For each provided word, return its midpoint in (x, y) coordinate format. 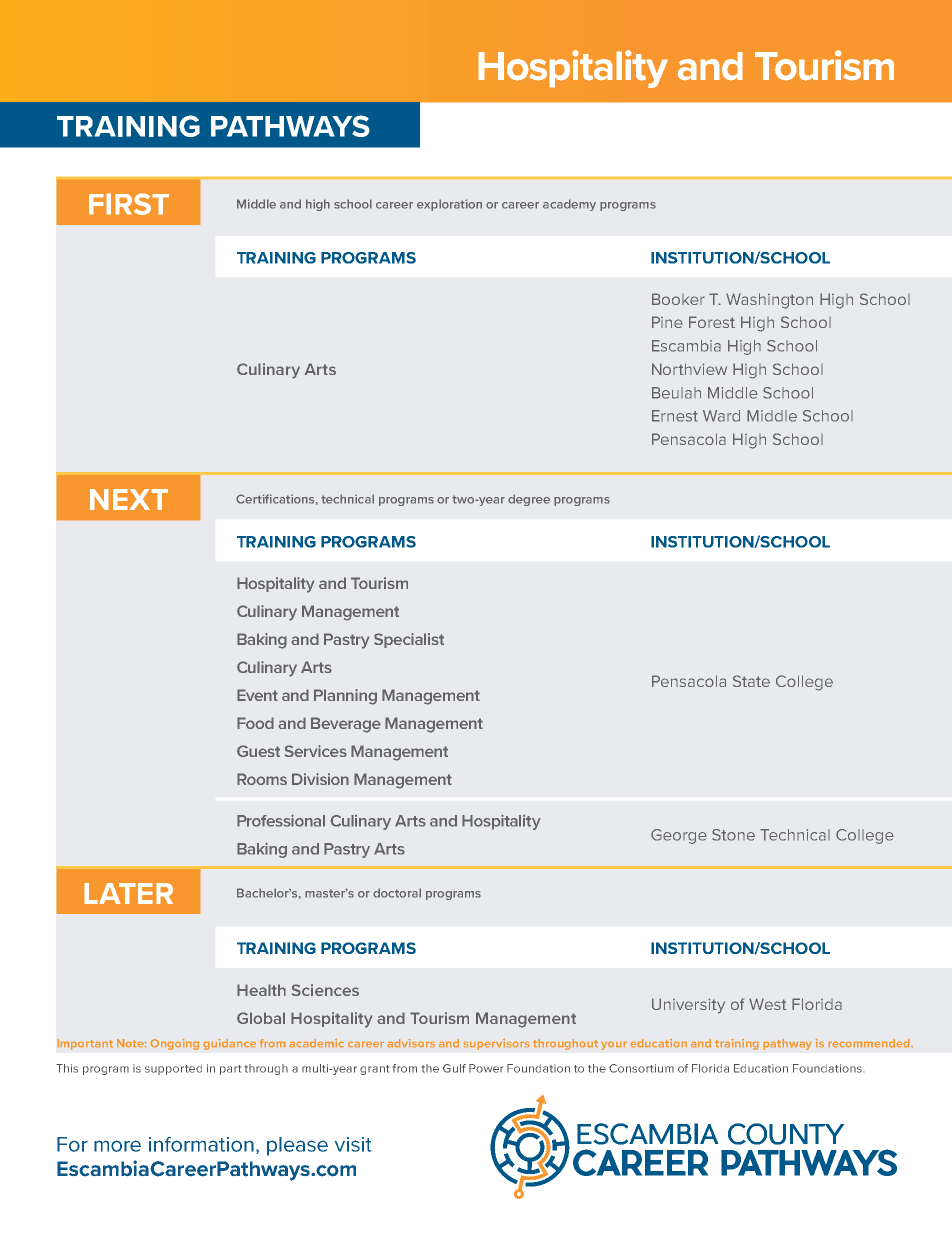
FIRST (129, 204)
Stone (733, 835)
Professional (281, 820)
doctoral (397, 893)
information (201, 1144)
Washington (769, 301)
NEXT (129, 499)
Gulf (454, 1068)
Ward (721, 416)
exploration (449, 205)
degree (529, 500)
